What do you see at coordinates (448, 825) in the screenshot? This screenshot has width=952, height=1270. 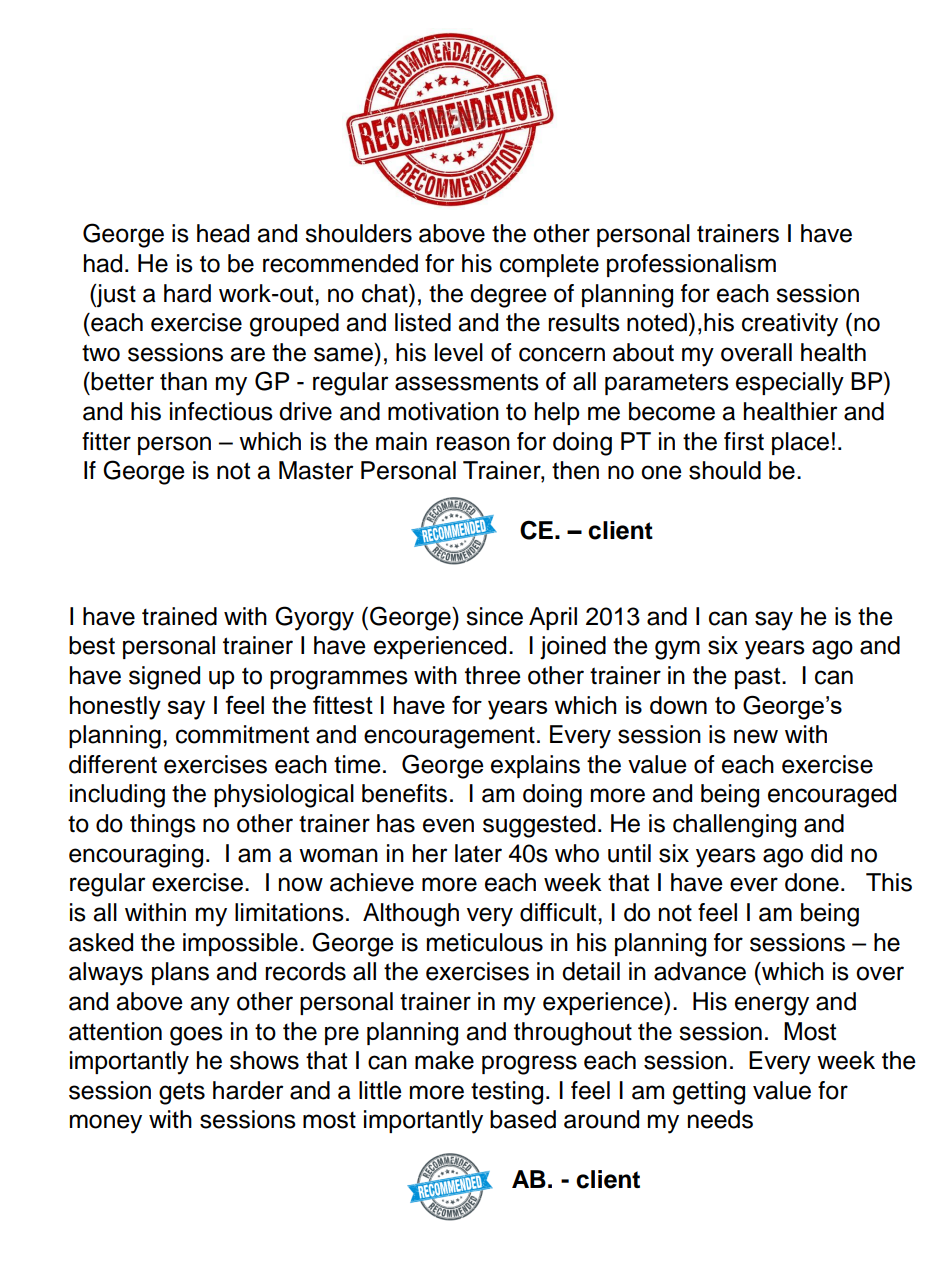 I see `even` at bounding box center [448, 825].
